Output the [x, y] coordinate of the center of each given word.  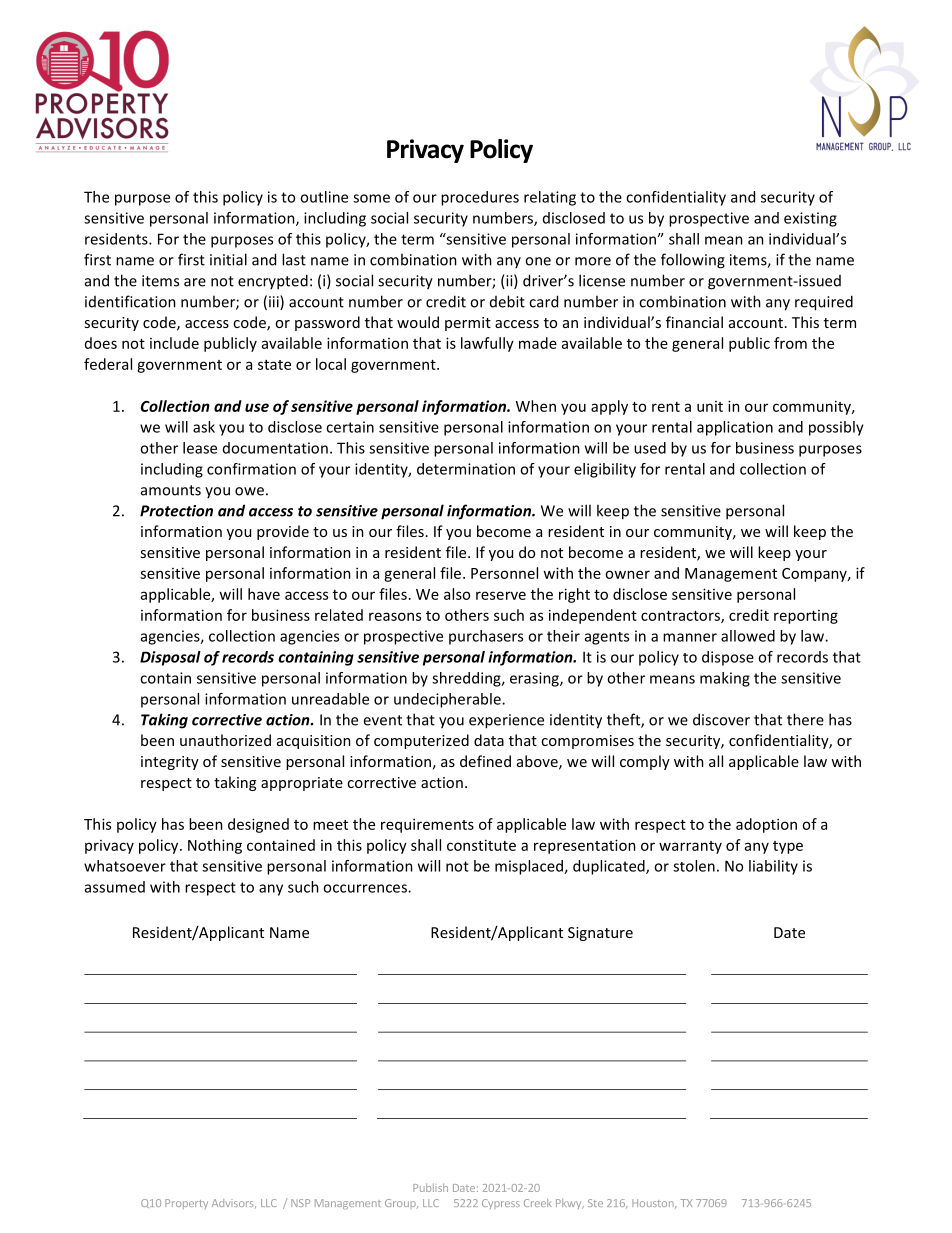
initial [228, 259]
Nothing [215, 846]
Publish [430, 1187]
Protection [176, 511]
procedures [480, 198]
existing [810, 219]
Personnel [504, 573]
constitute [481, 845]
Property [186, 1204]
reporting [806, 617]
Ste [595, 1203]
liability [773, 867]
